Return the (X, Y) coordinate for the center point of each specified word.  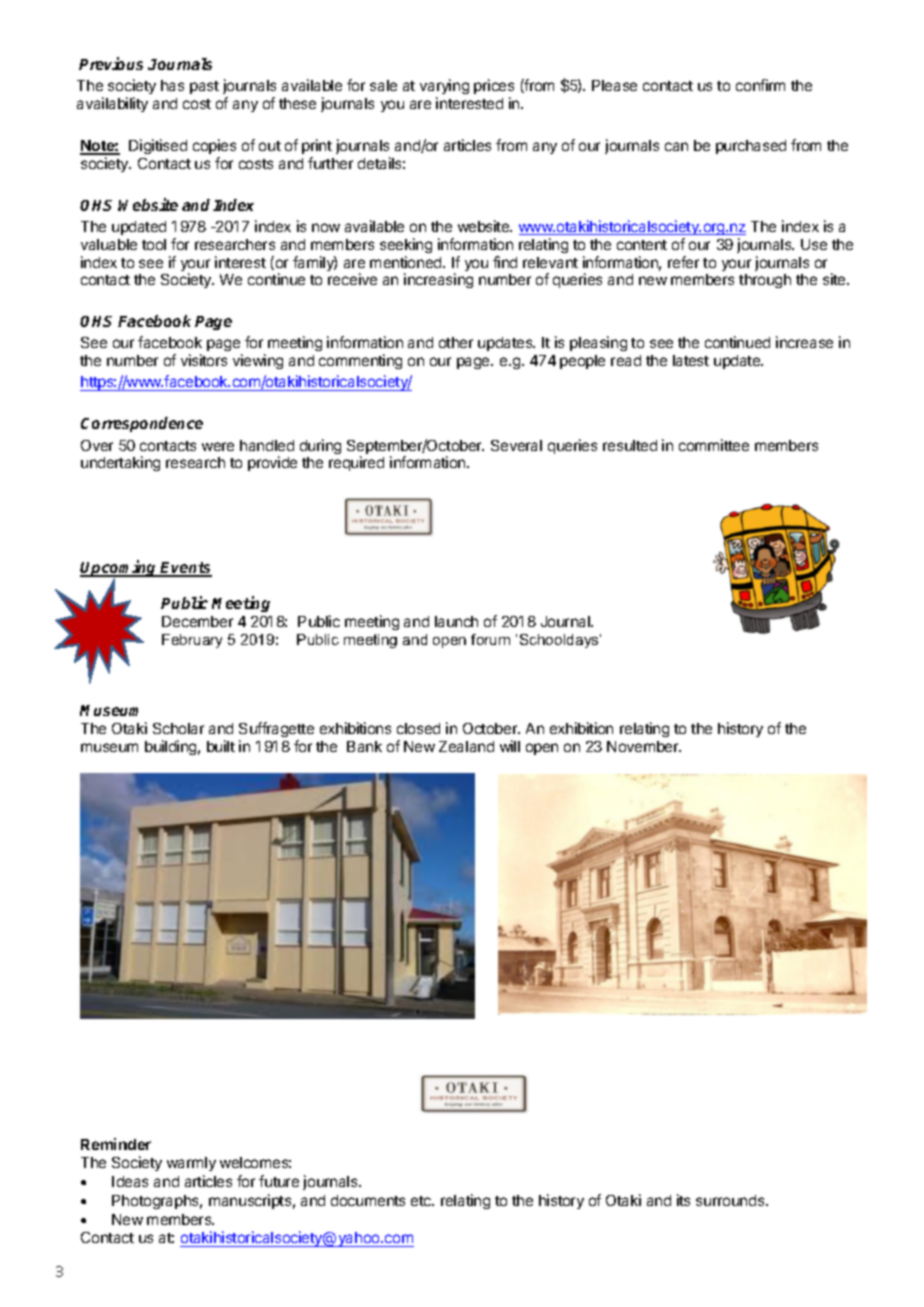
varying (444, 86)
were (218, 446)
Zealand (466, 746)
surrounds (731, 1200)
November (644, 746)
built (221, 746)
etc (422, 1201)
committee (714, 445)
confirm (760, 85)
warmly (191, 1164)
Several (516, 445)
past (204, 87)
